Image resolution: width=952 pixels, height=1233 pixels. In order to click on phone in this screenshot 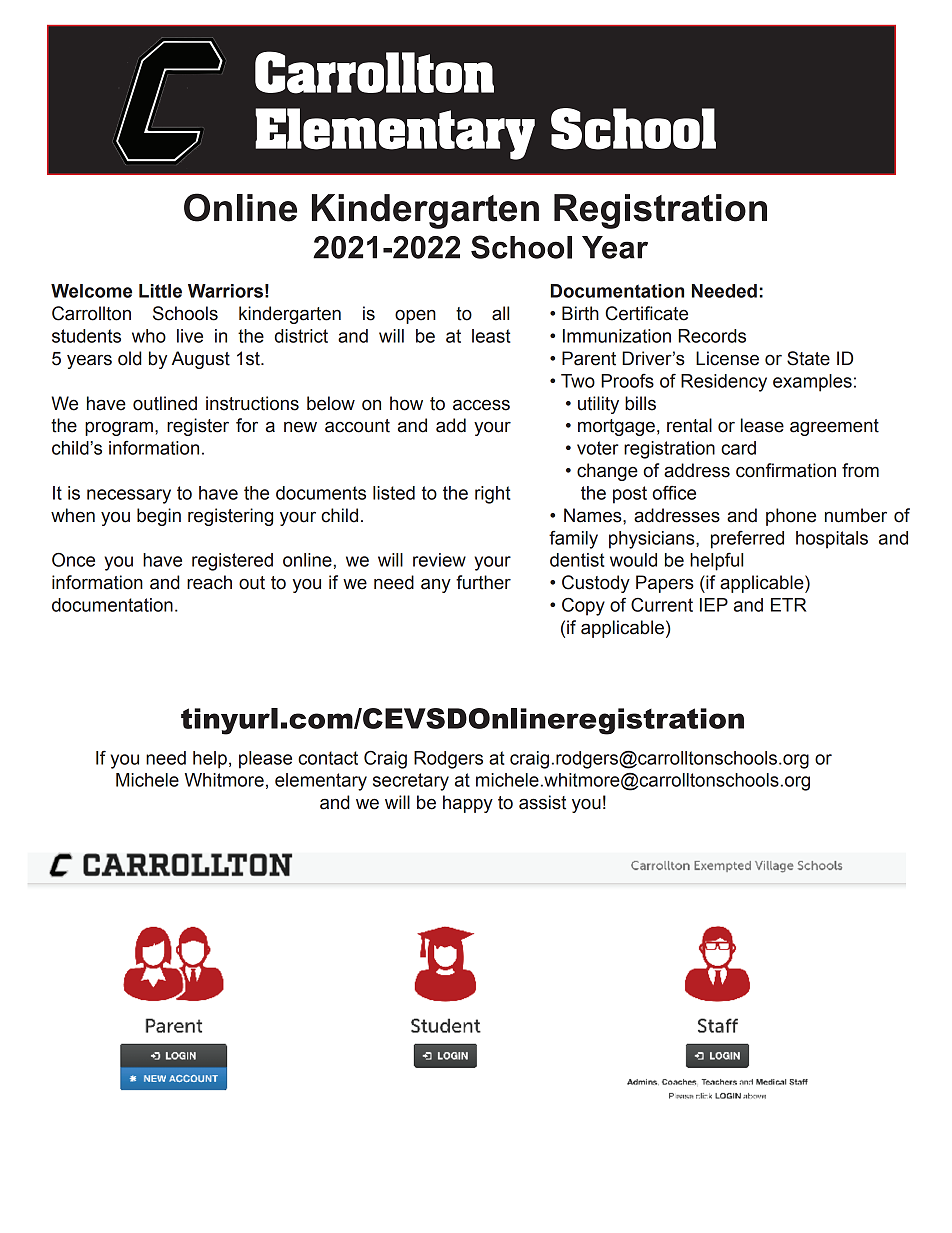, I will do `click(791, 517)`.
